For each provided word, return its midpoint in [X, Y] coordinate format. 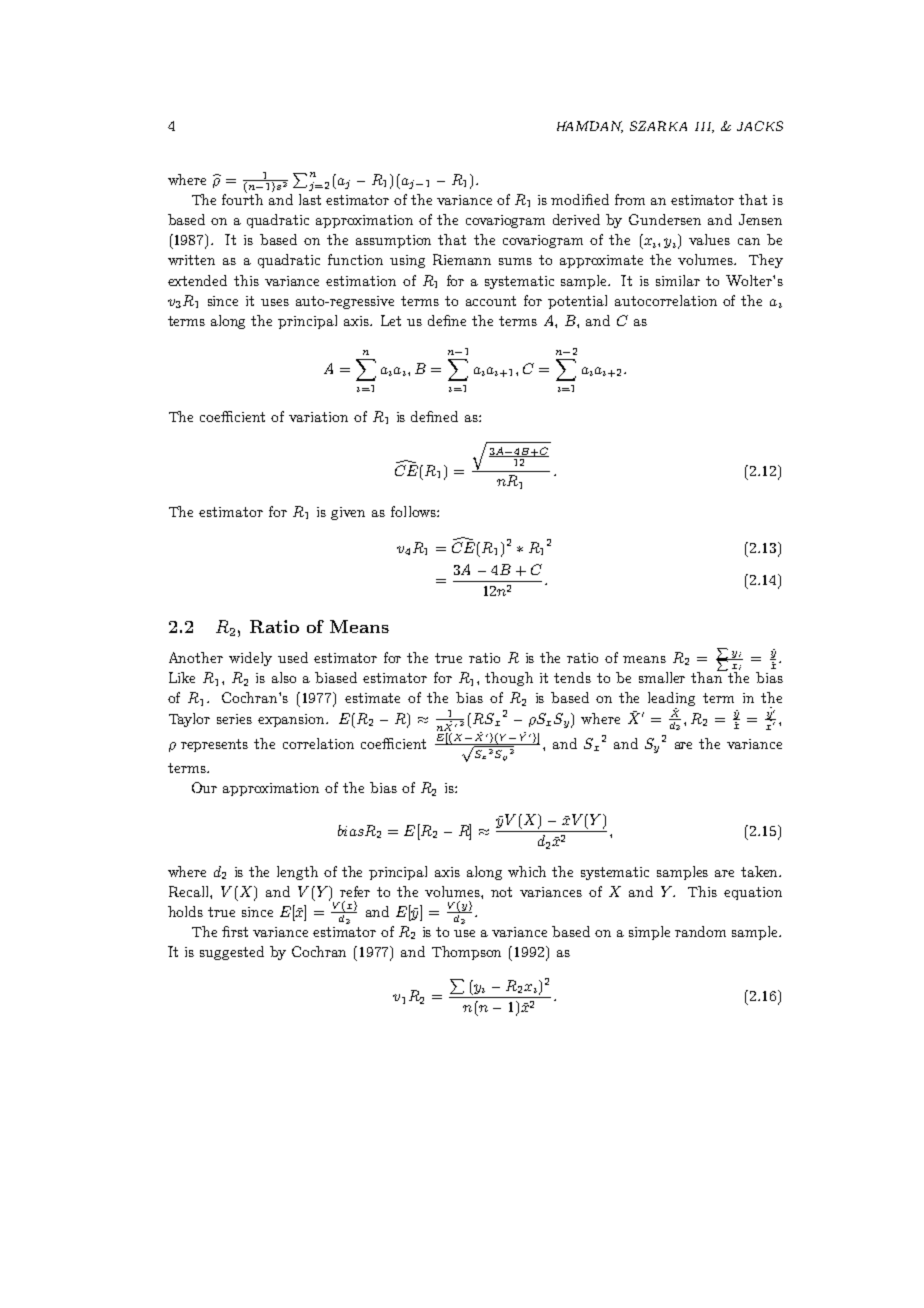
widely [250, 659]
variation [318, 417]
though [509, 679]
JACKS [760, 126]
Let [391, 320]
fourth [242, 198]
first [235, 931]
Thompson [466, 953]
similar [678, 280]
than [708, 676]
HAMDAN [590, 127]
